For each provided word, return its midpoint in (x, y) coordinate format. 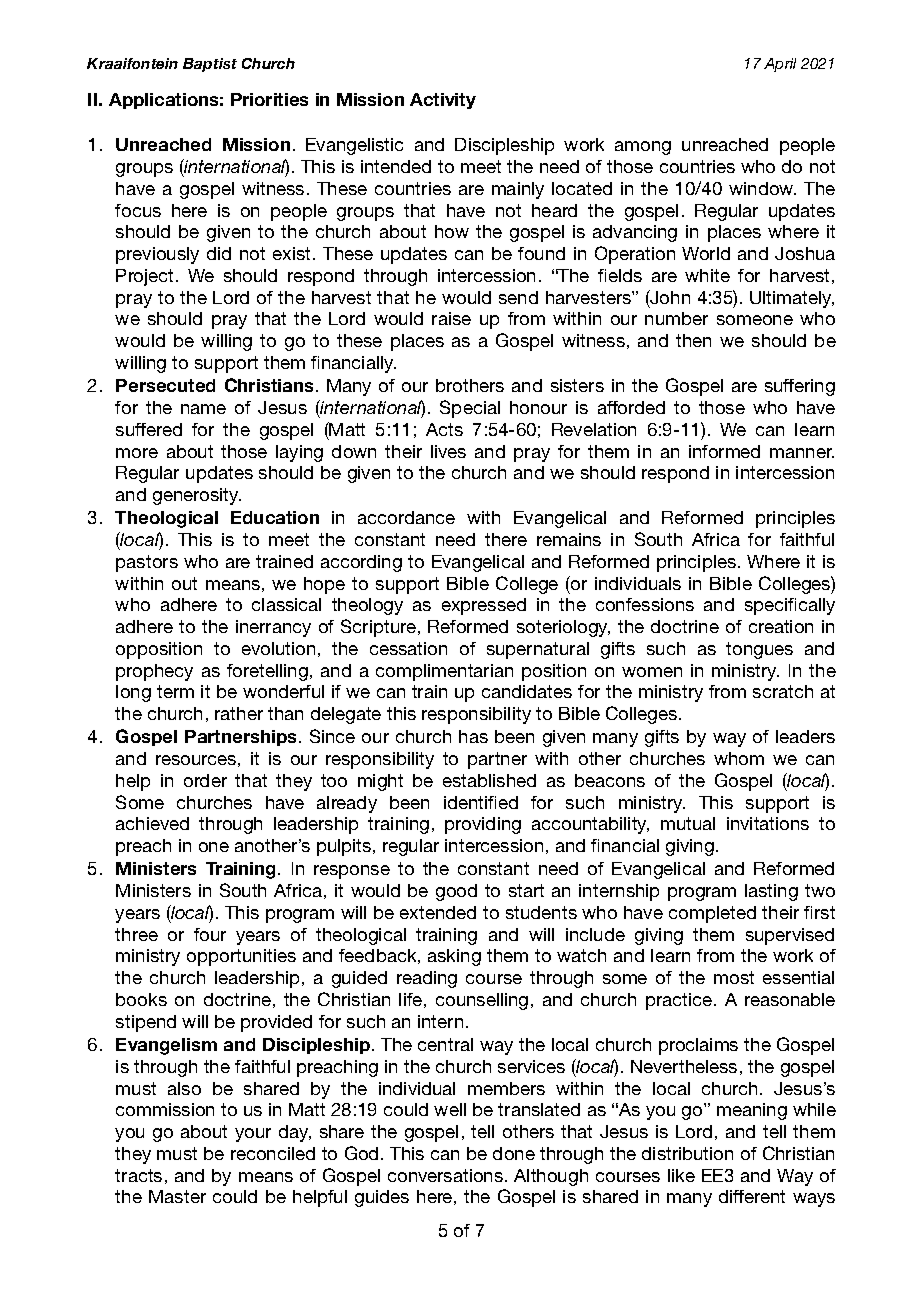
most (734, 977)
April (780, 65)
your (253, 1135)
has (473, 736)
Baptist (210, 65)
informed (724, 451)
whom (739, 758)
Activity (443, 101)
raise (451, 318)
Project (144, 277)
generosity (197, 496)
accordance (406, 517)
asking (454, 957)
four (210, 934)
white (707, 275)
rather (239, 713)
